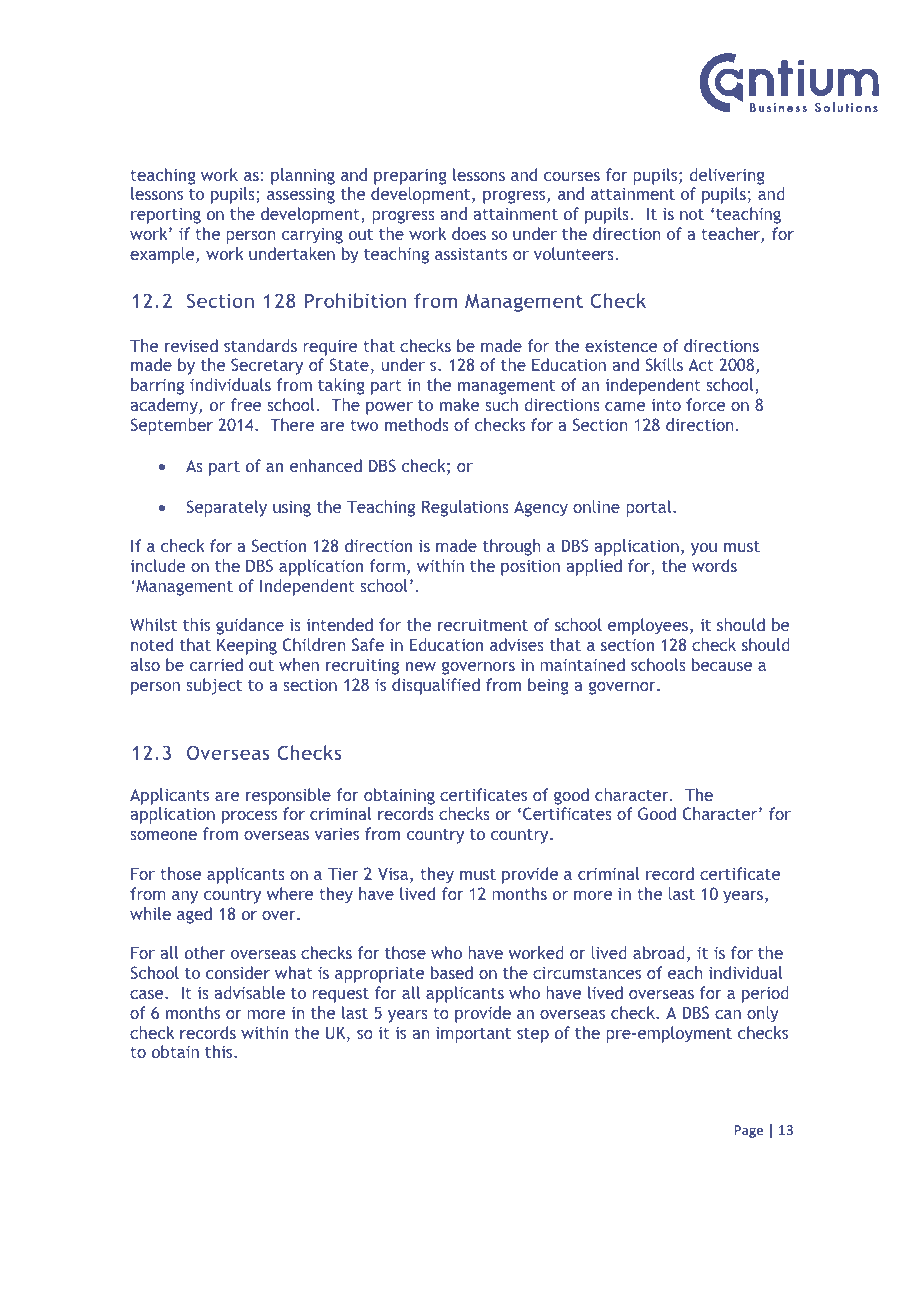  Describe the element at coordinates (166, 216) in the screenshot. I see `reporting` at that location.
